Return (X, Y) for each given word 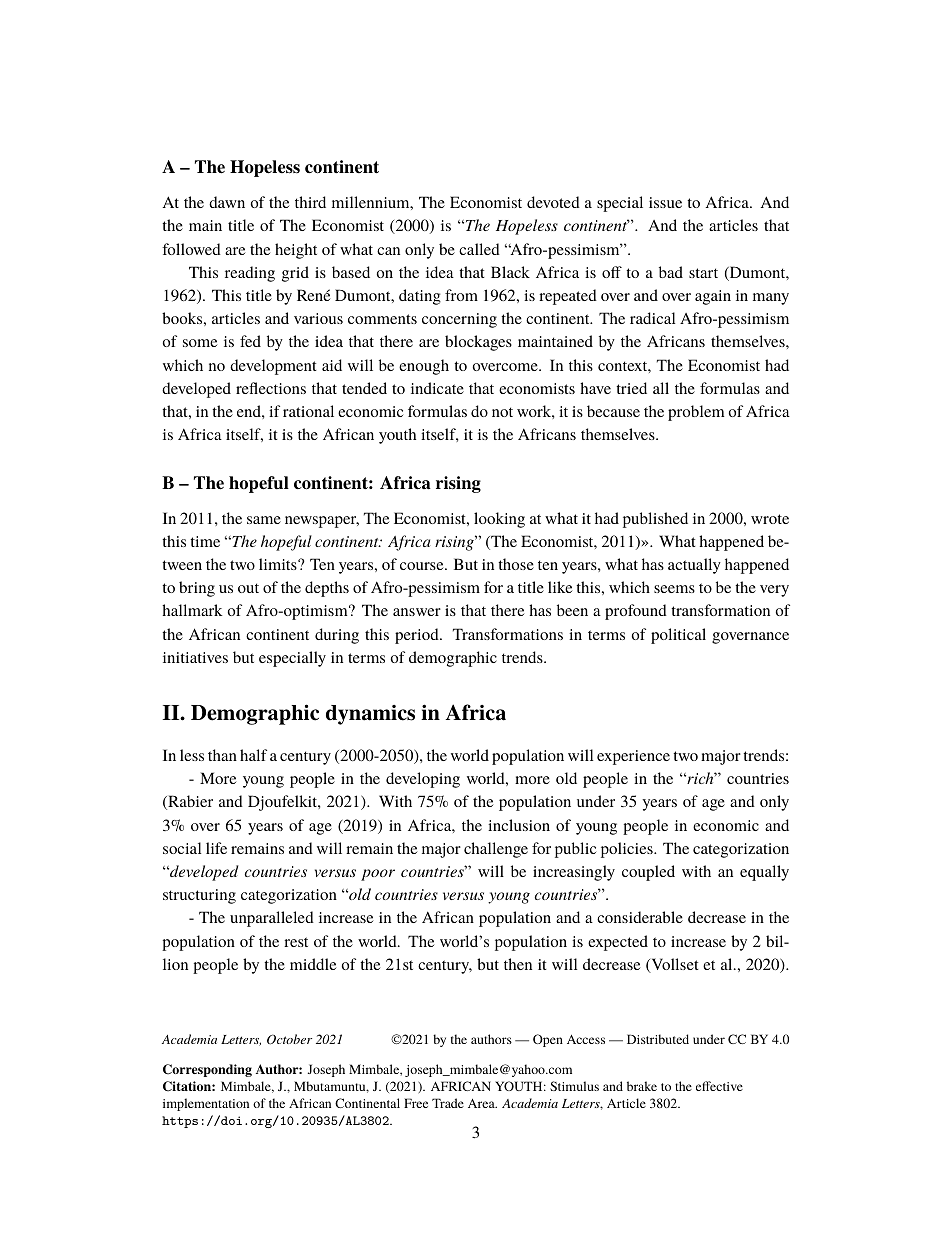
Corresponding (207, 1070)
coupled (648, 873)
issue (665, 202)
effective (719, 1086)
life (216, 848)
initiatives (195, 657)
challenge (496, 850)
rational (308, 411)
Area (482, 1103)
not (502, 412)
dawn (227, 202)
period (418, 636)
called (479, 249)
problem (696, 413)
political (678, 636)
